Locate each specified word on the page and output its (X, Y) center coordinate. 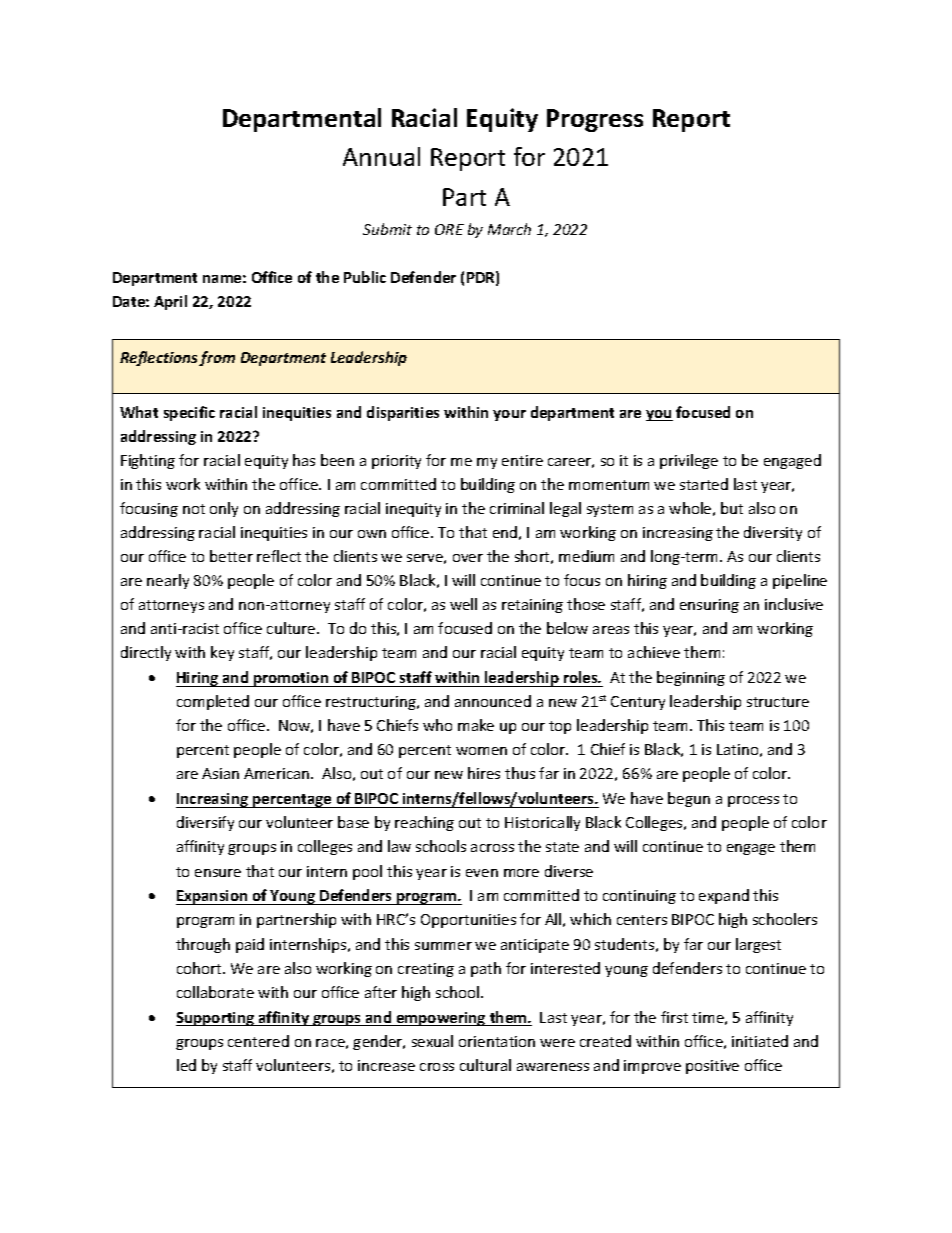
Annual (381, 156)
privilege (689, 461)
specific (189, 413)
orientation (497, 1041)
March (509, 229)
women (481, 751)
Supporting (216, 1019)
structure (778, 702)
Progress (595, 120)
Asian (220, 773)
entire (522, 460)
